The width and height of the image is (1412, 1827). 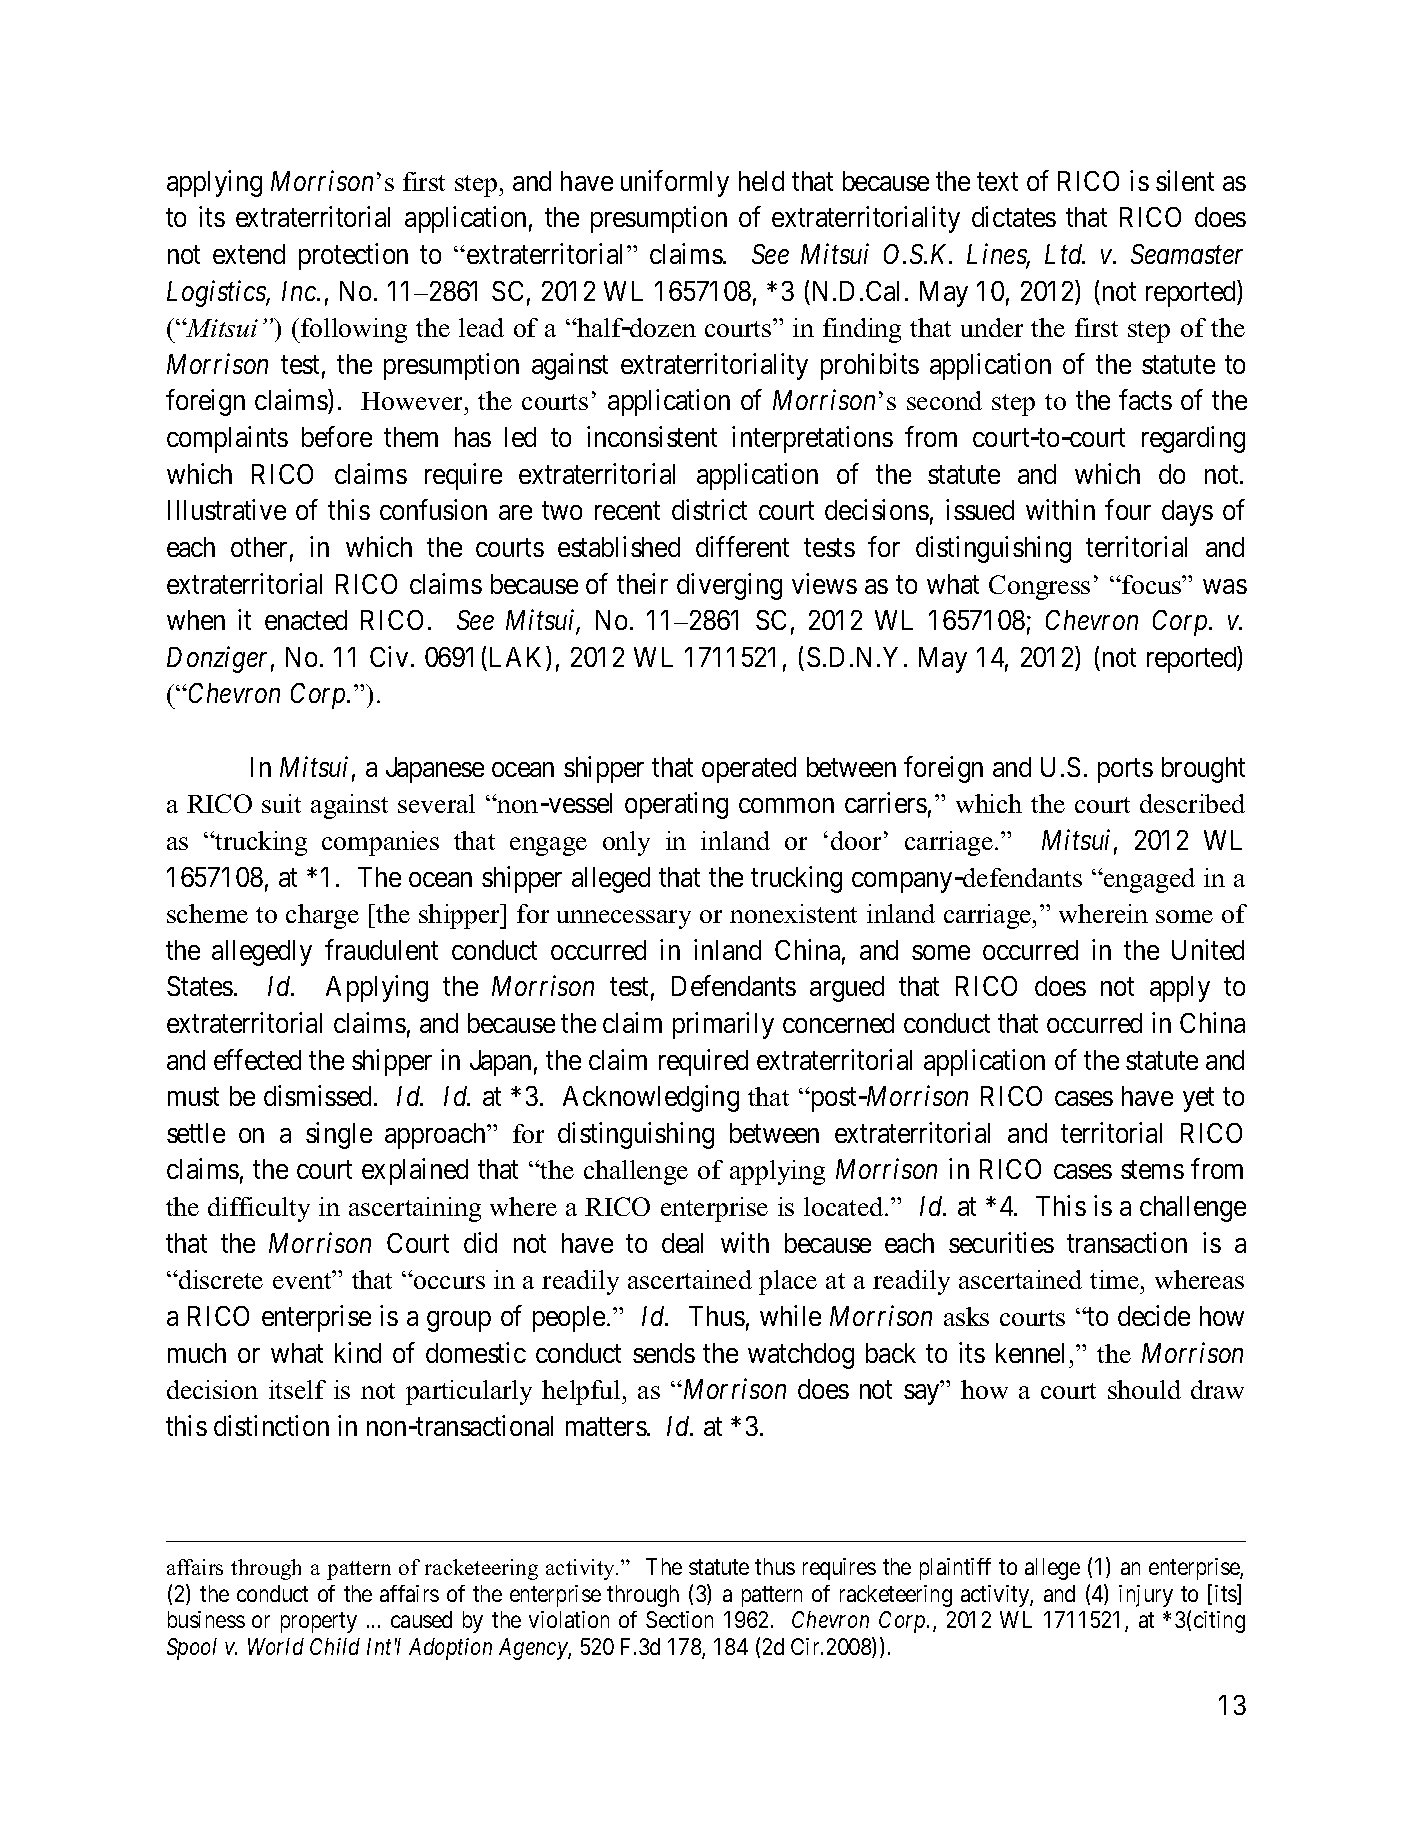 I want to click on property, so click(x=319, y=1623).
